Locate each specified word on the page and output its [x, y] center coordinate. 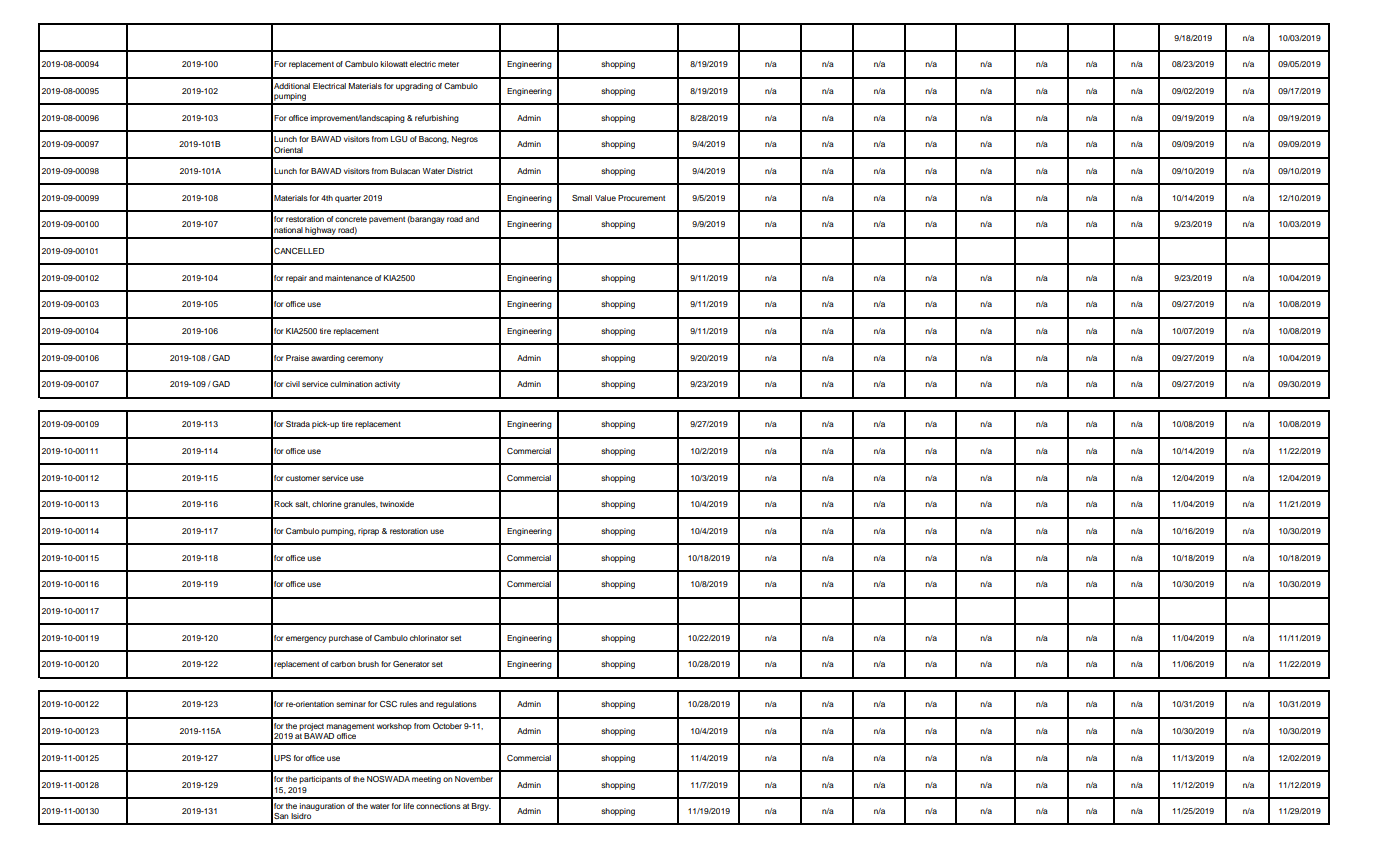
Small [582, 198]
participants [320, 780]
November [474, 779]
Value [605, 198]
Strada [298, 424]
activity [387, 385]
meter [448, 64]
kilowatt [394, 64]
